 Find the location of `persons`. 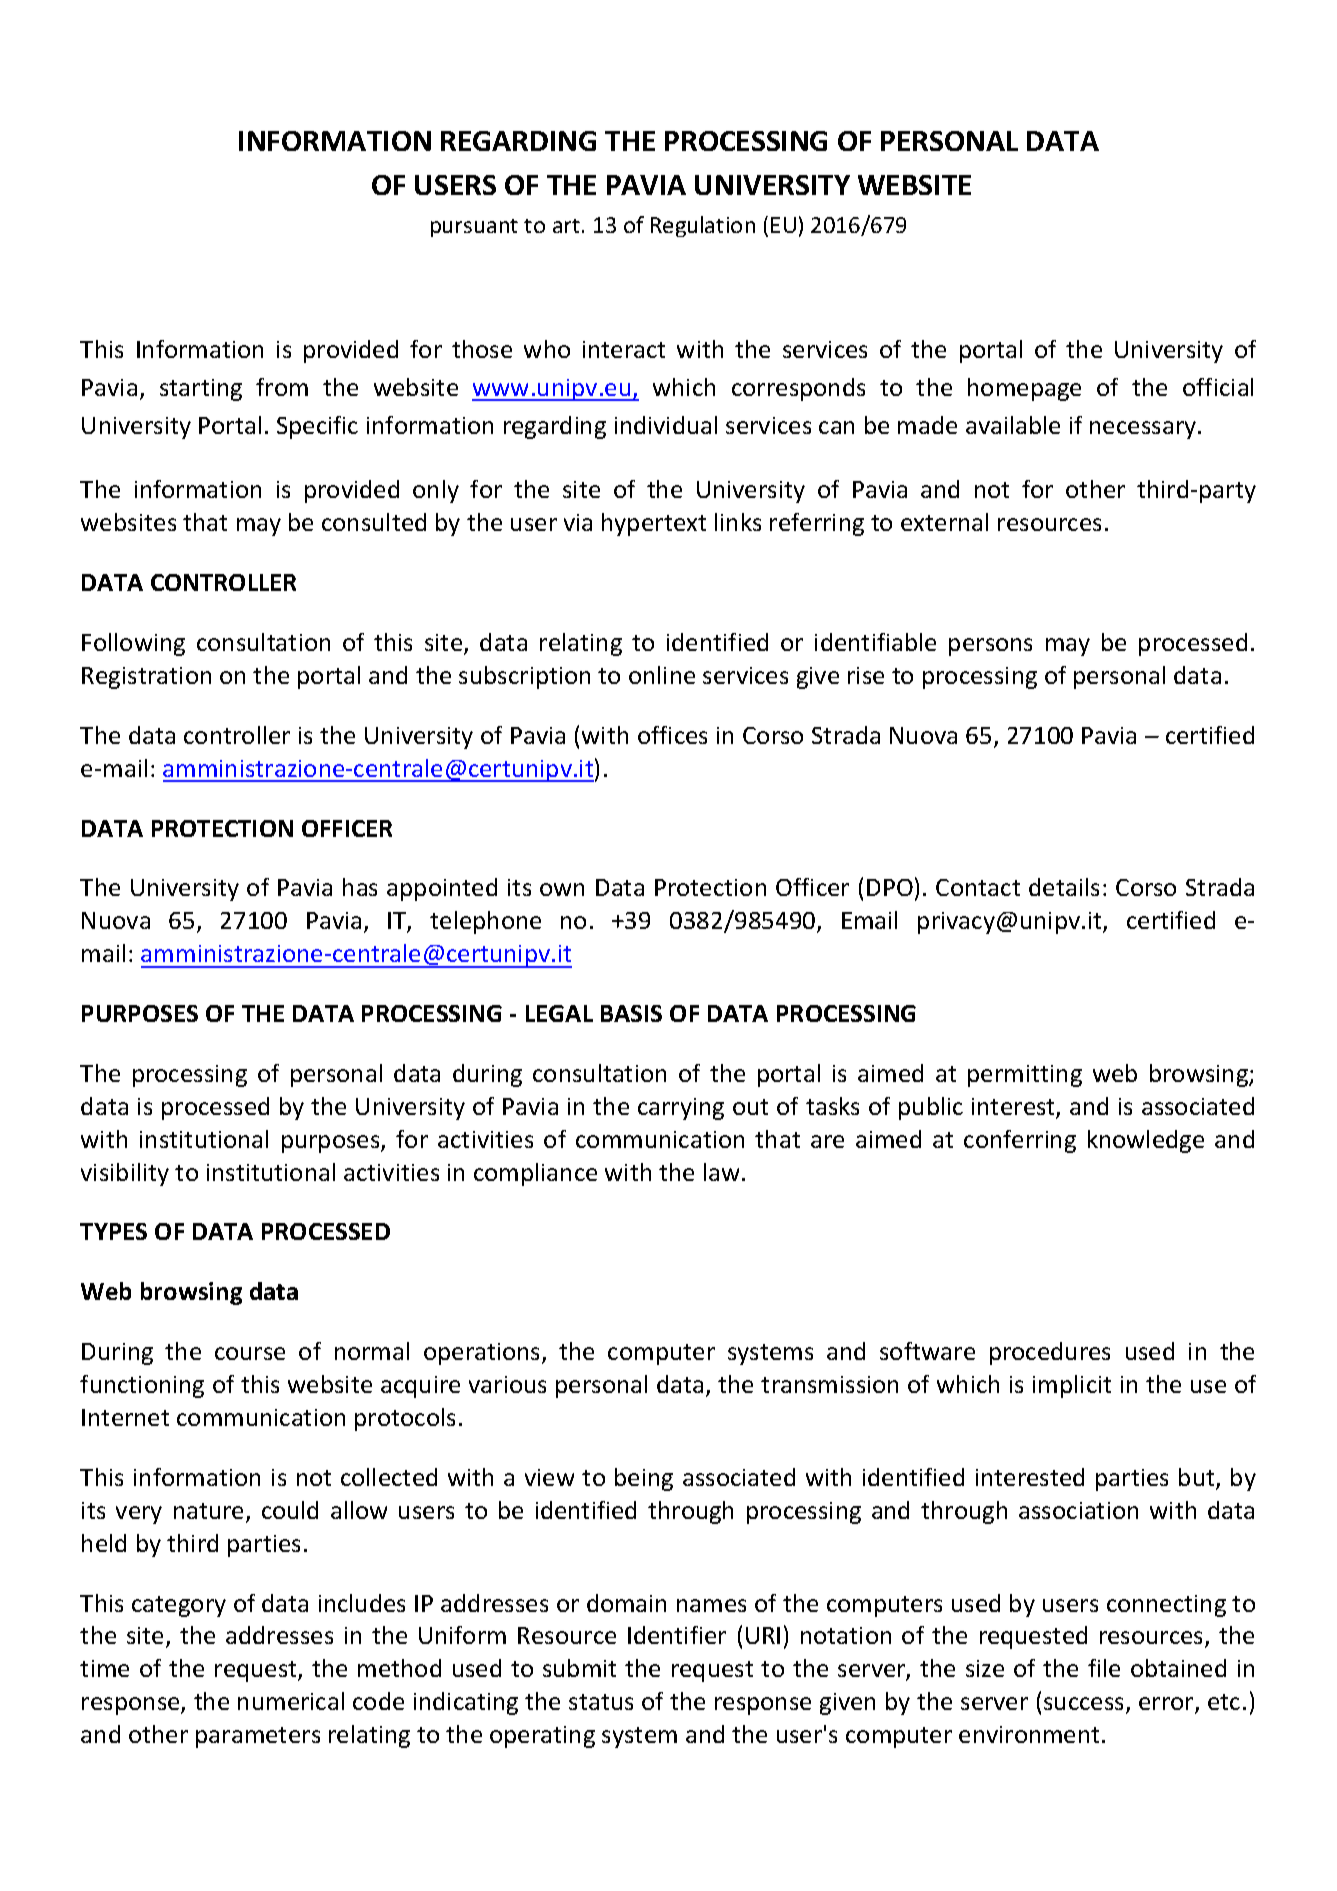

persons is located at coordinates (990, 647).
